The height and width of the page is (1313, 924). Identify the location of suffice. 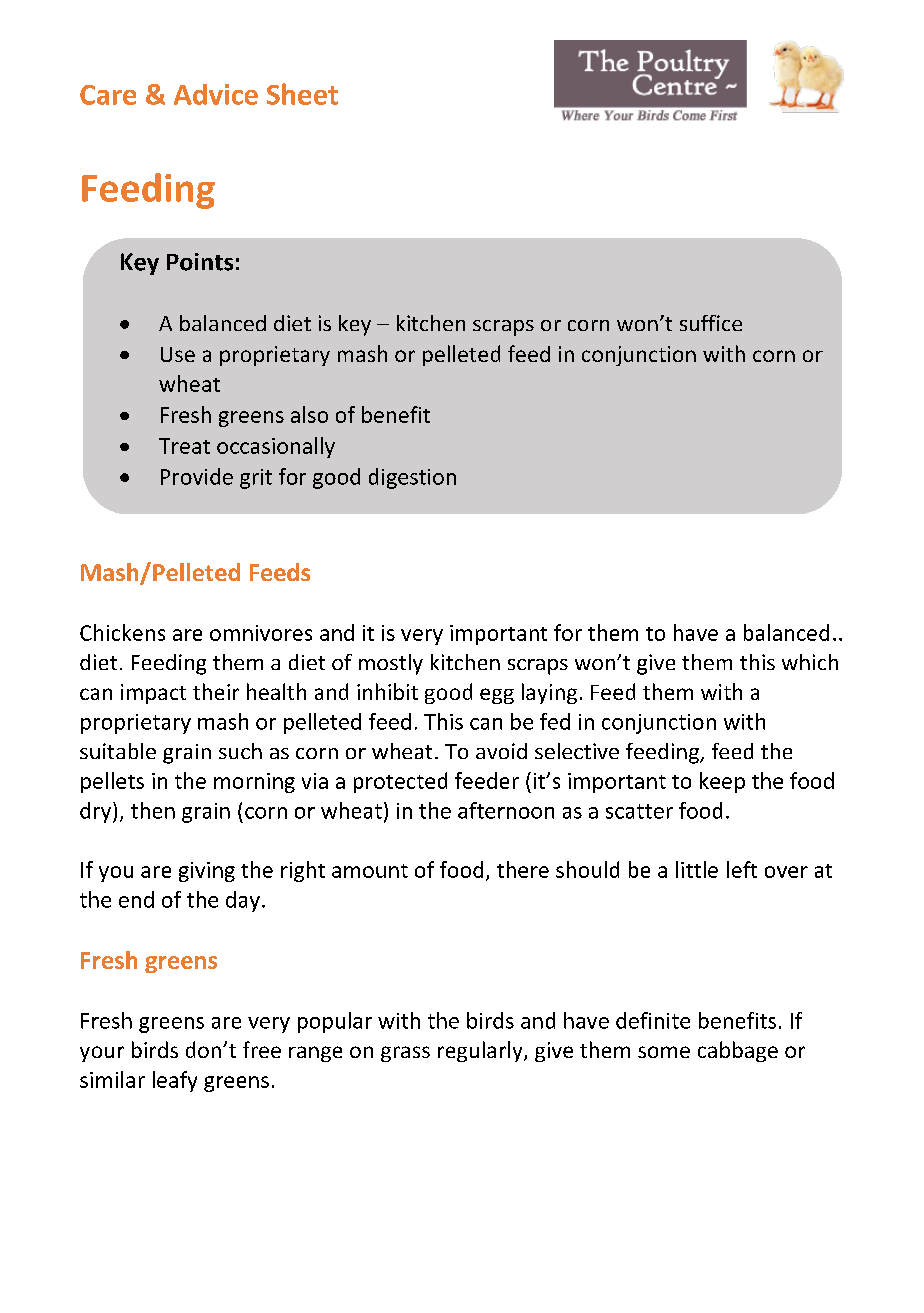
(711, 323).
